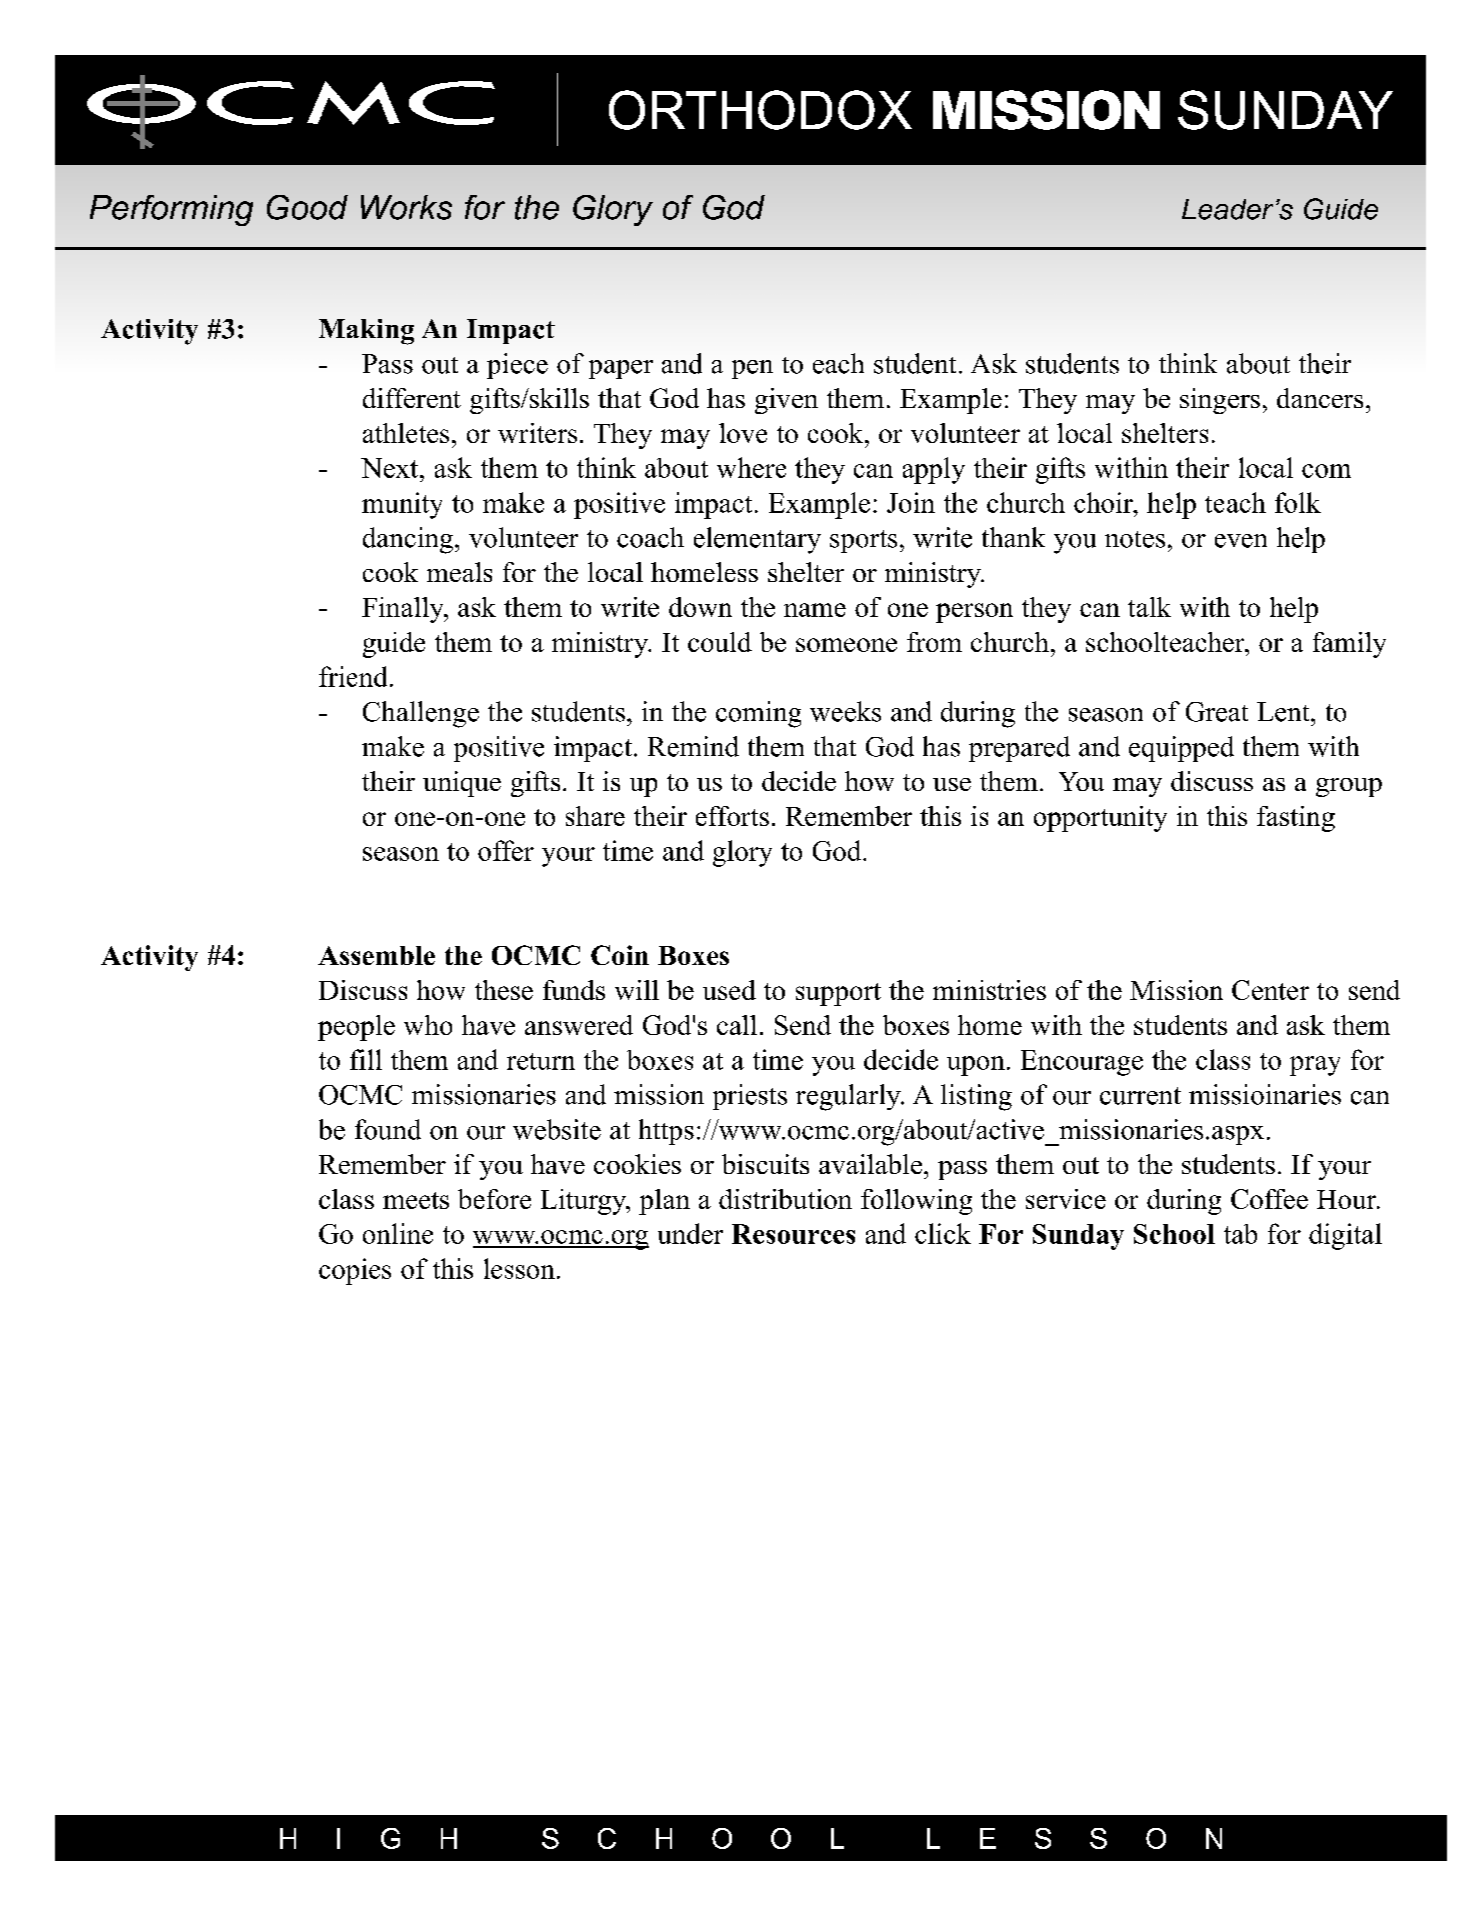  Describe the element at coordinates (391, 468) in the screenshot. I see `Next` at that location.
